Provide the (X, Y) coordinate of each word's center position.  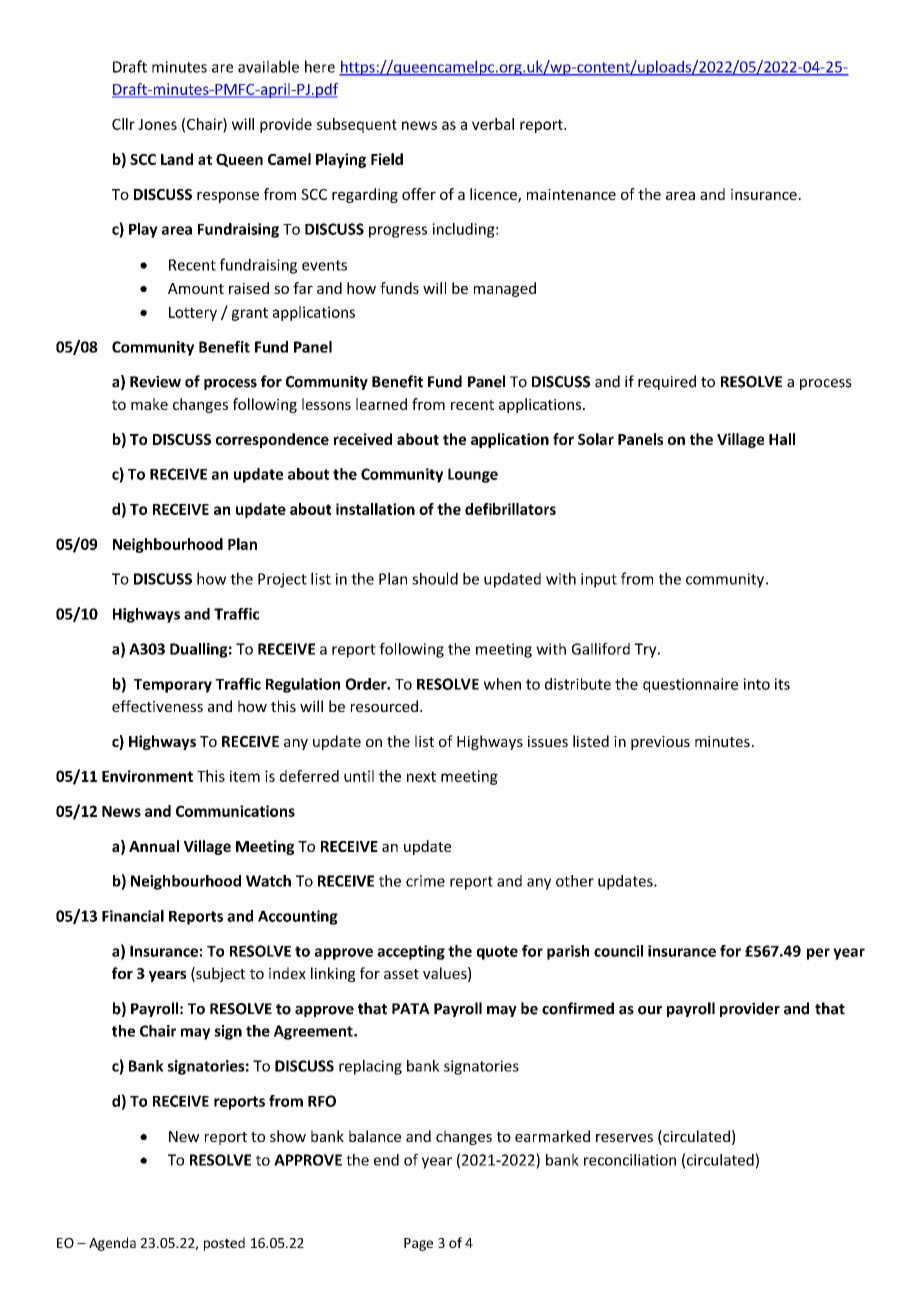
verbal (493, 124)
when (502, 684)
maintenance (571, 194)
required (667, 382)
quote (497, 953)
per (818, 954)
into (756, 684)
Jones (157, 124)
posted (224, 1244)
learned (381, 404)
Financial (133, 916)
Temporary (173, 686)
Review (155, 382)
